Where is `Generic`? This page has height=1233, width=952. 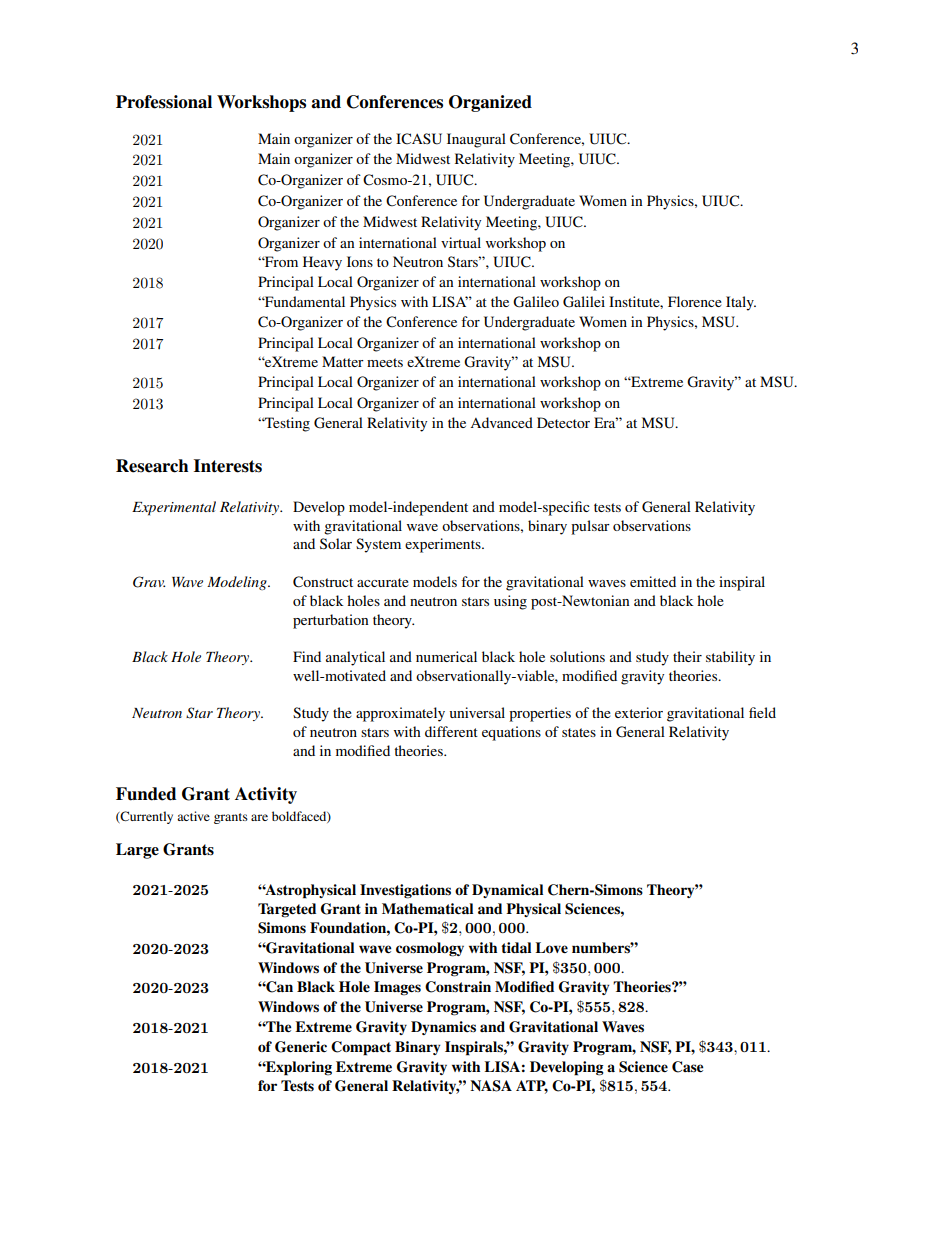 Generic is located at coordinates (301, 1047).
